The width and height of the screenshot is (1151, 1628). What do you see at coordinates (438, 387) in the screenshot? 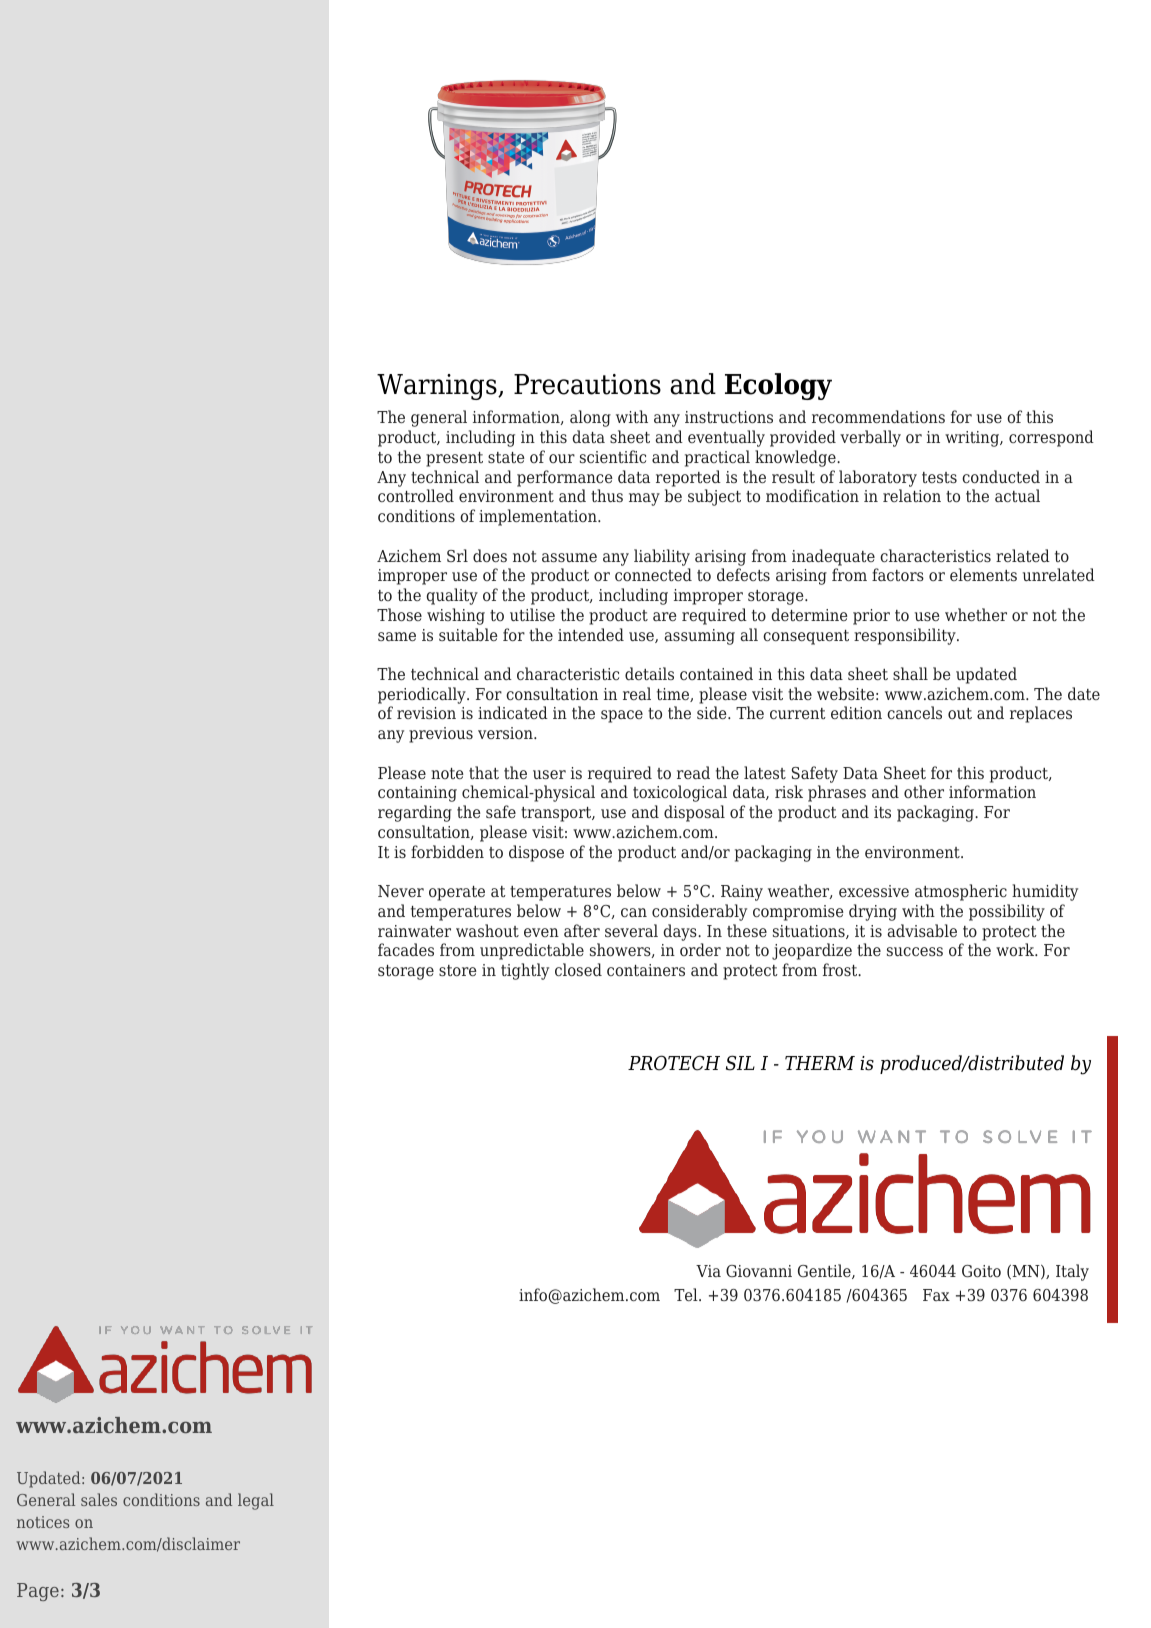
I see `Warnings` at bounding box center [438, 387].
